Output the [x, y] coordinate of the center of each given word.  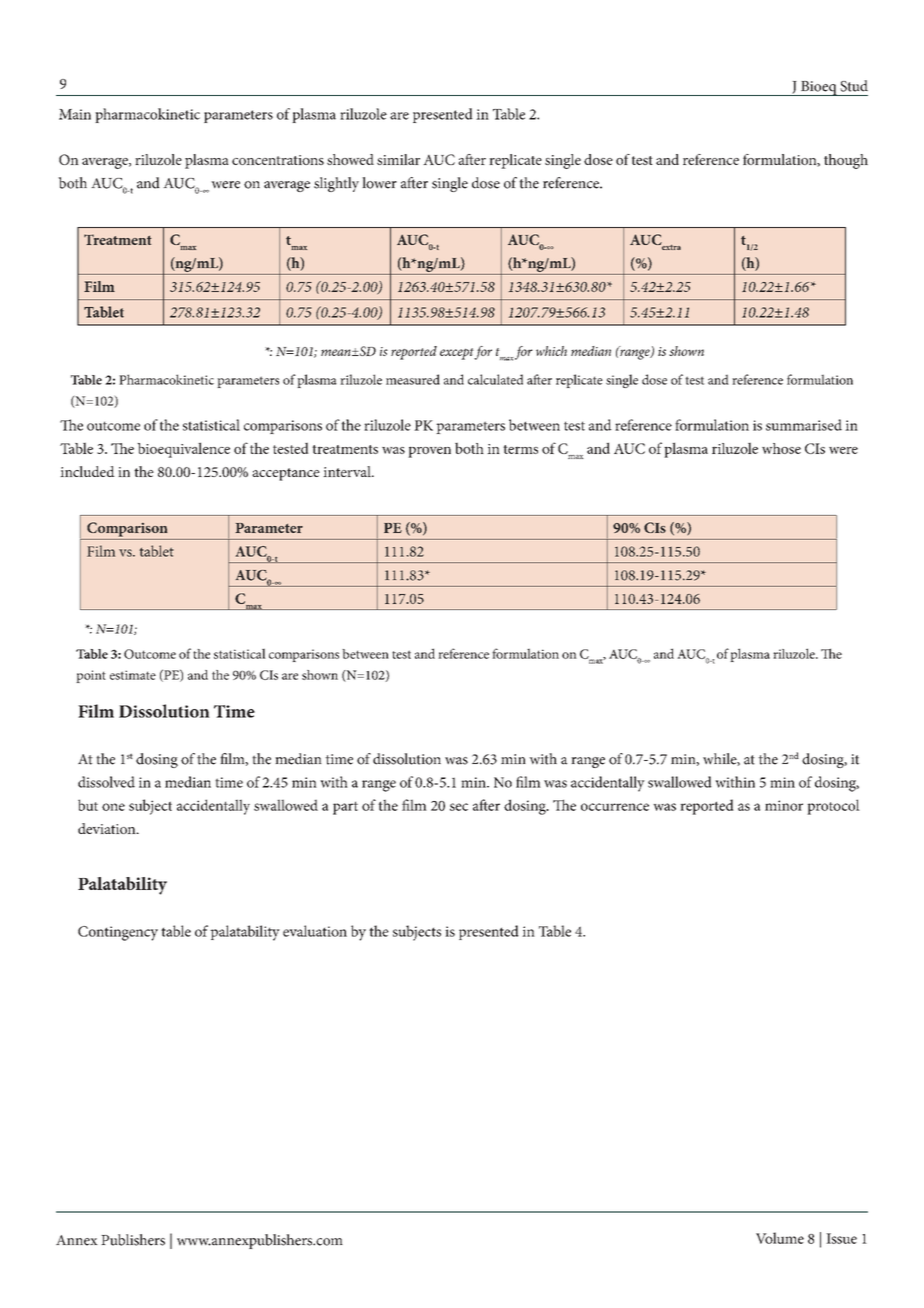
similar [398, 159]
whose [781, 448]
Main [75, 114]
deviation [108, 828]
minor [784, 805]
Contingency [118, 933]
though [846, 161]
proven [429, 452]
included [87, 471]
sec [459, 807]
